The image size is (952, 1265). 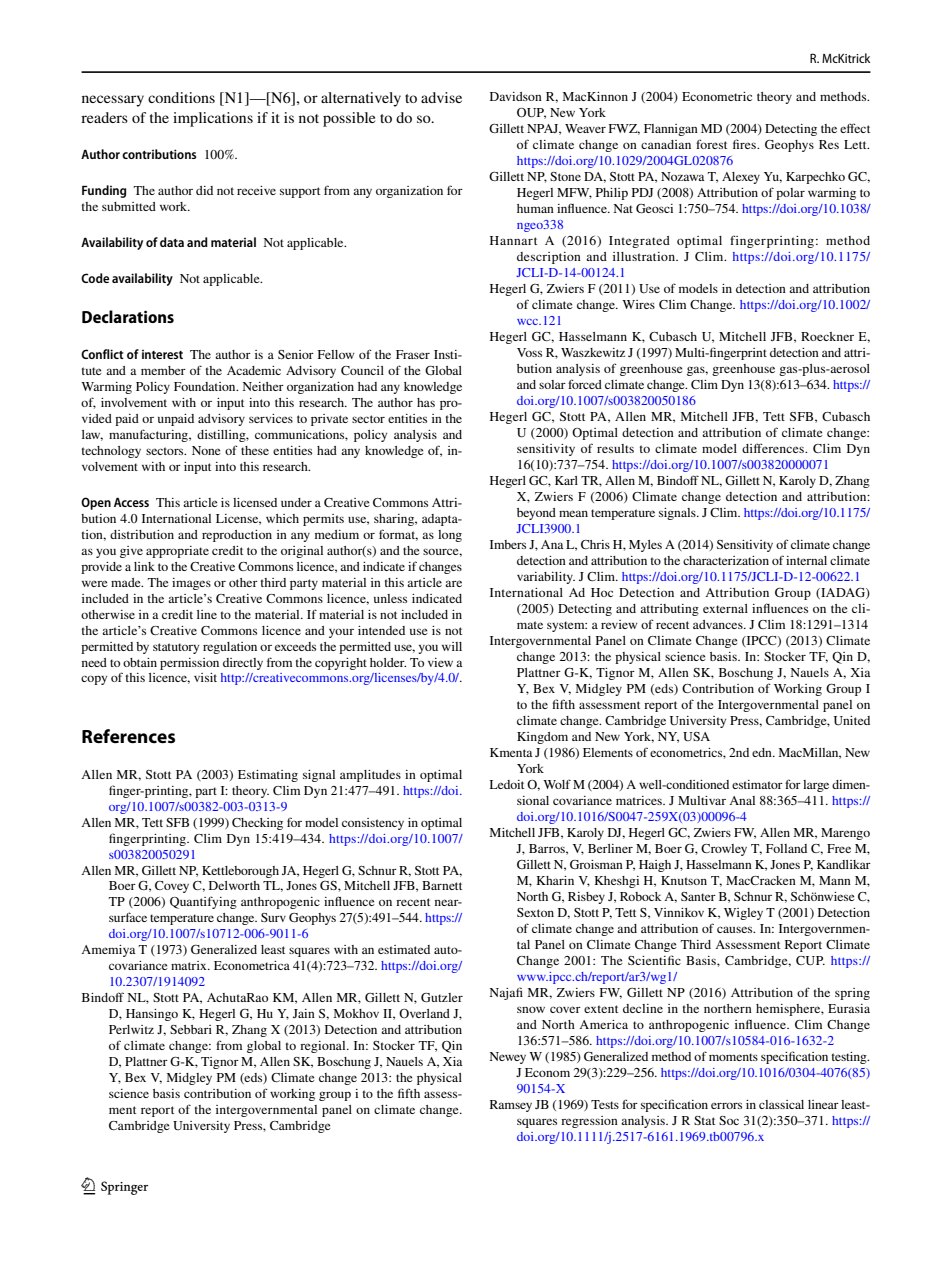 What do you see at coordinates (615, 448) in the screenshot?
I see `results` at bounding box center [615, 448].
